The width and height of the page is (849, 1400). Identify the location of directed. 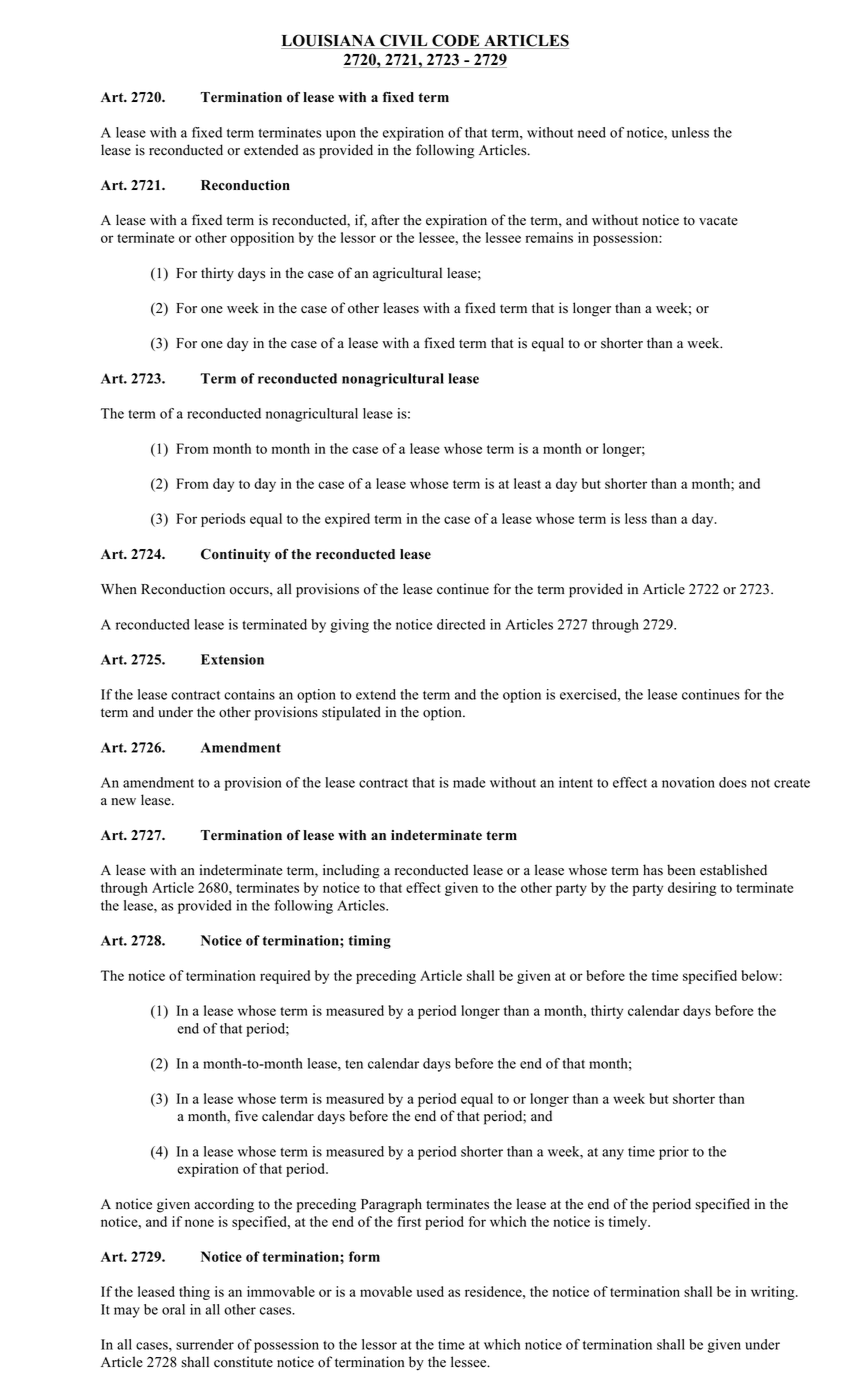
(461, 624).
